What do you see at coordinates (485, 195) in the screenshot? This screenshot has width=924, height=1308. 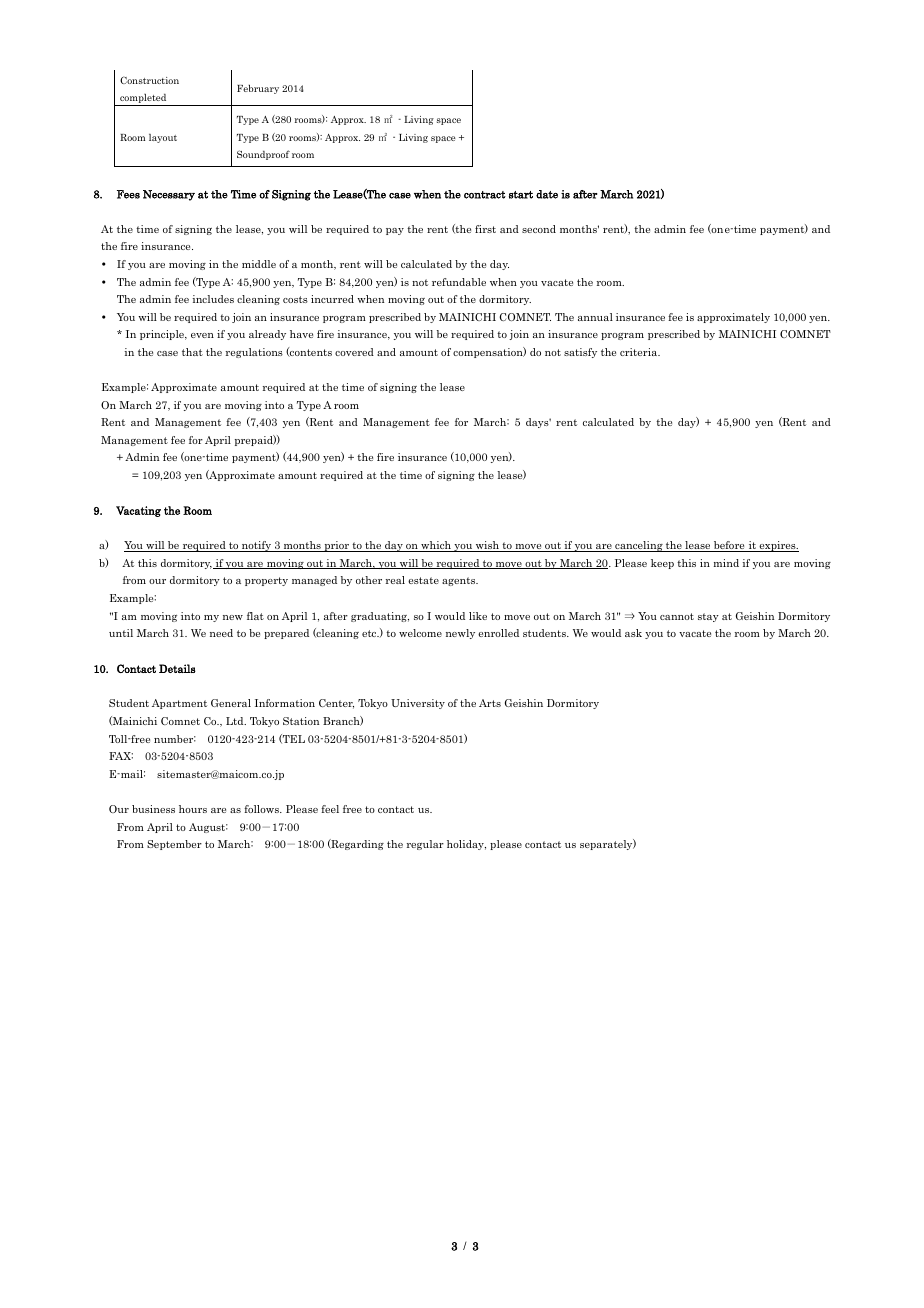 I see `contract` at bounding box center [485, 195].
